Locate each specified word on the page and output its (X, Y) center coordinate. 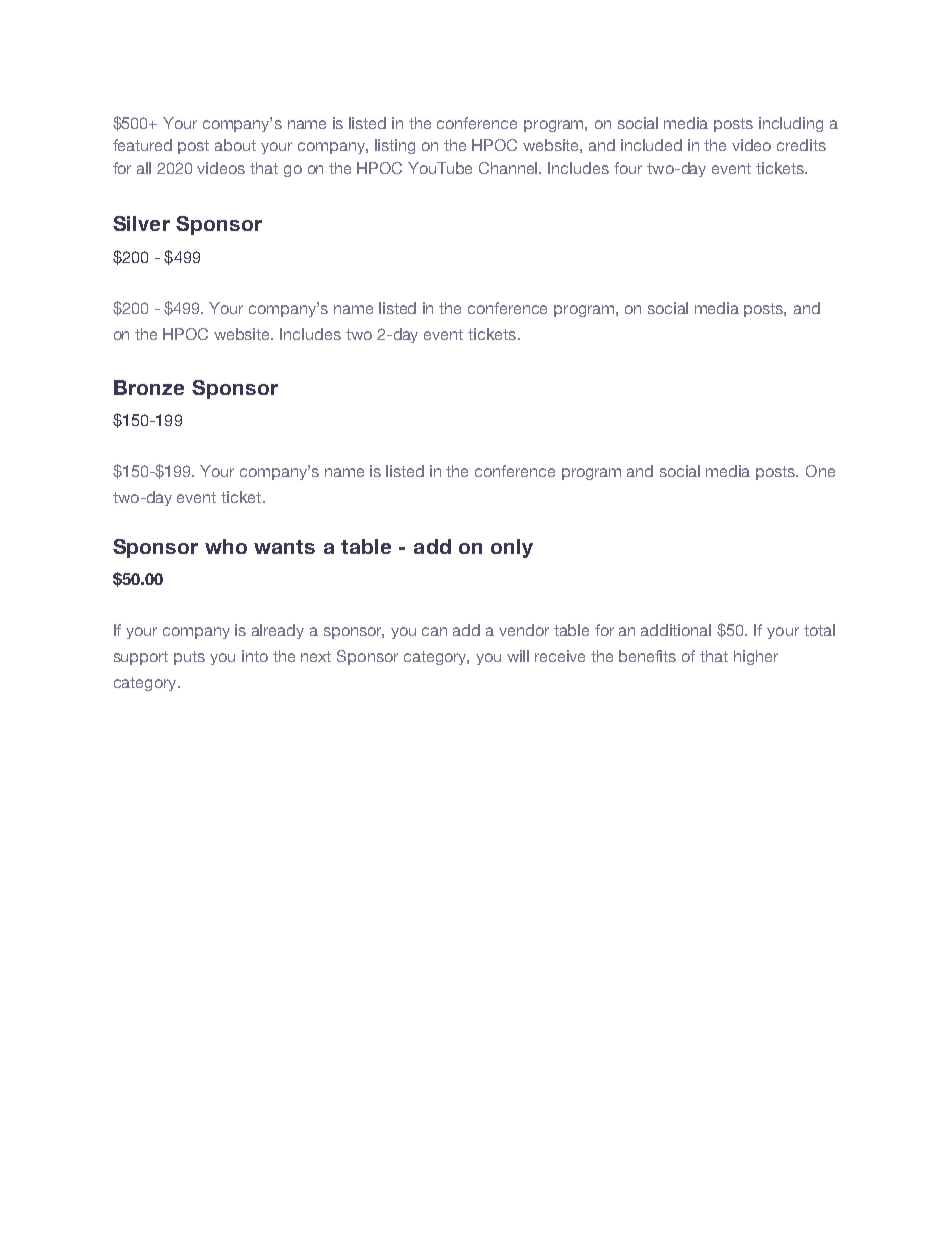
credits (801, 145)
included (651, 145)
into (255, 656)
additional (676, 630)
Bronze (149, 387)
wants (284, 547)
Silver (141, 223)
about (235, 145)
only (512, 548)
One (820, 471)
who (226, 546)
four (628, 168)
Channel (509, 168)
